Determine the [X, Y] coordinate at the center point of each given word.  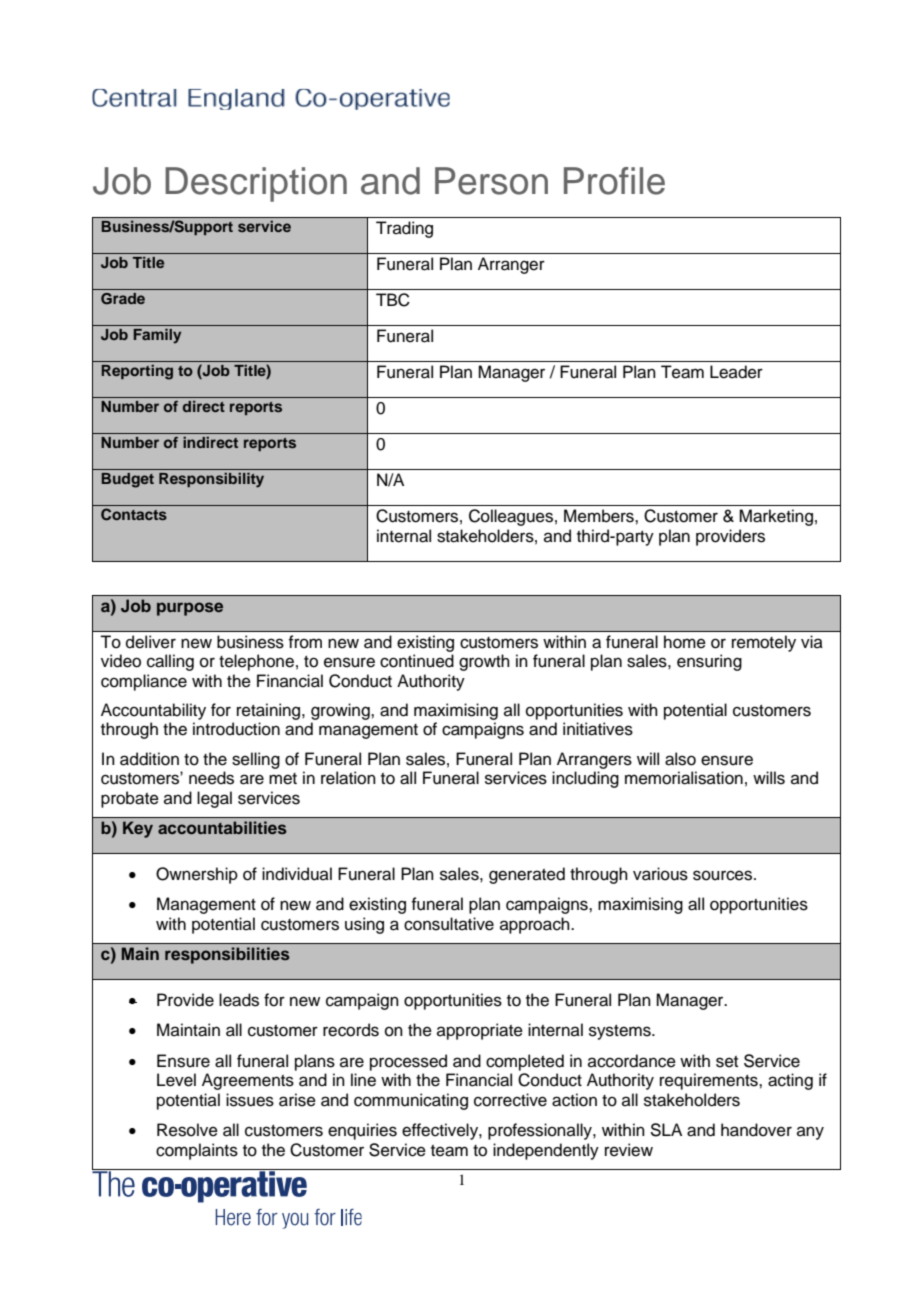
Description [256, 184]
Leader [736, 372]
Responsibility [211, 480]
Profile [614, 181]
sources [724, 875]
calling [170, 662]
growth [484, 662]
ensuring [709, 662]
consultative [449, 924]
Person [491, 181]
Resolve [187, 1130]
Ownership [197, 875]
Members [600, 516]
